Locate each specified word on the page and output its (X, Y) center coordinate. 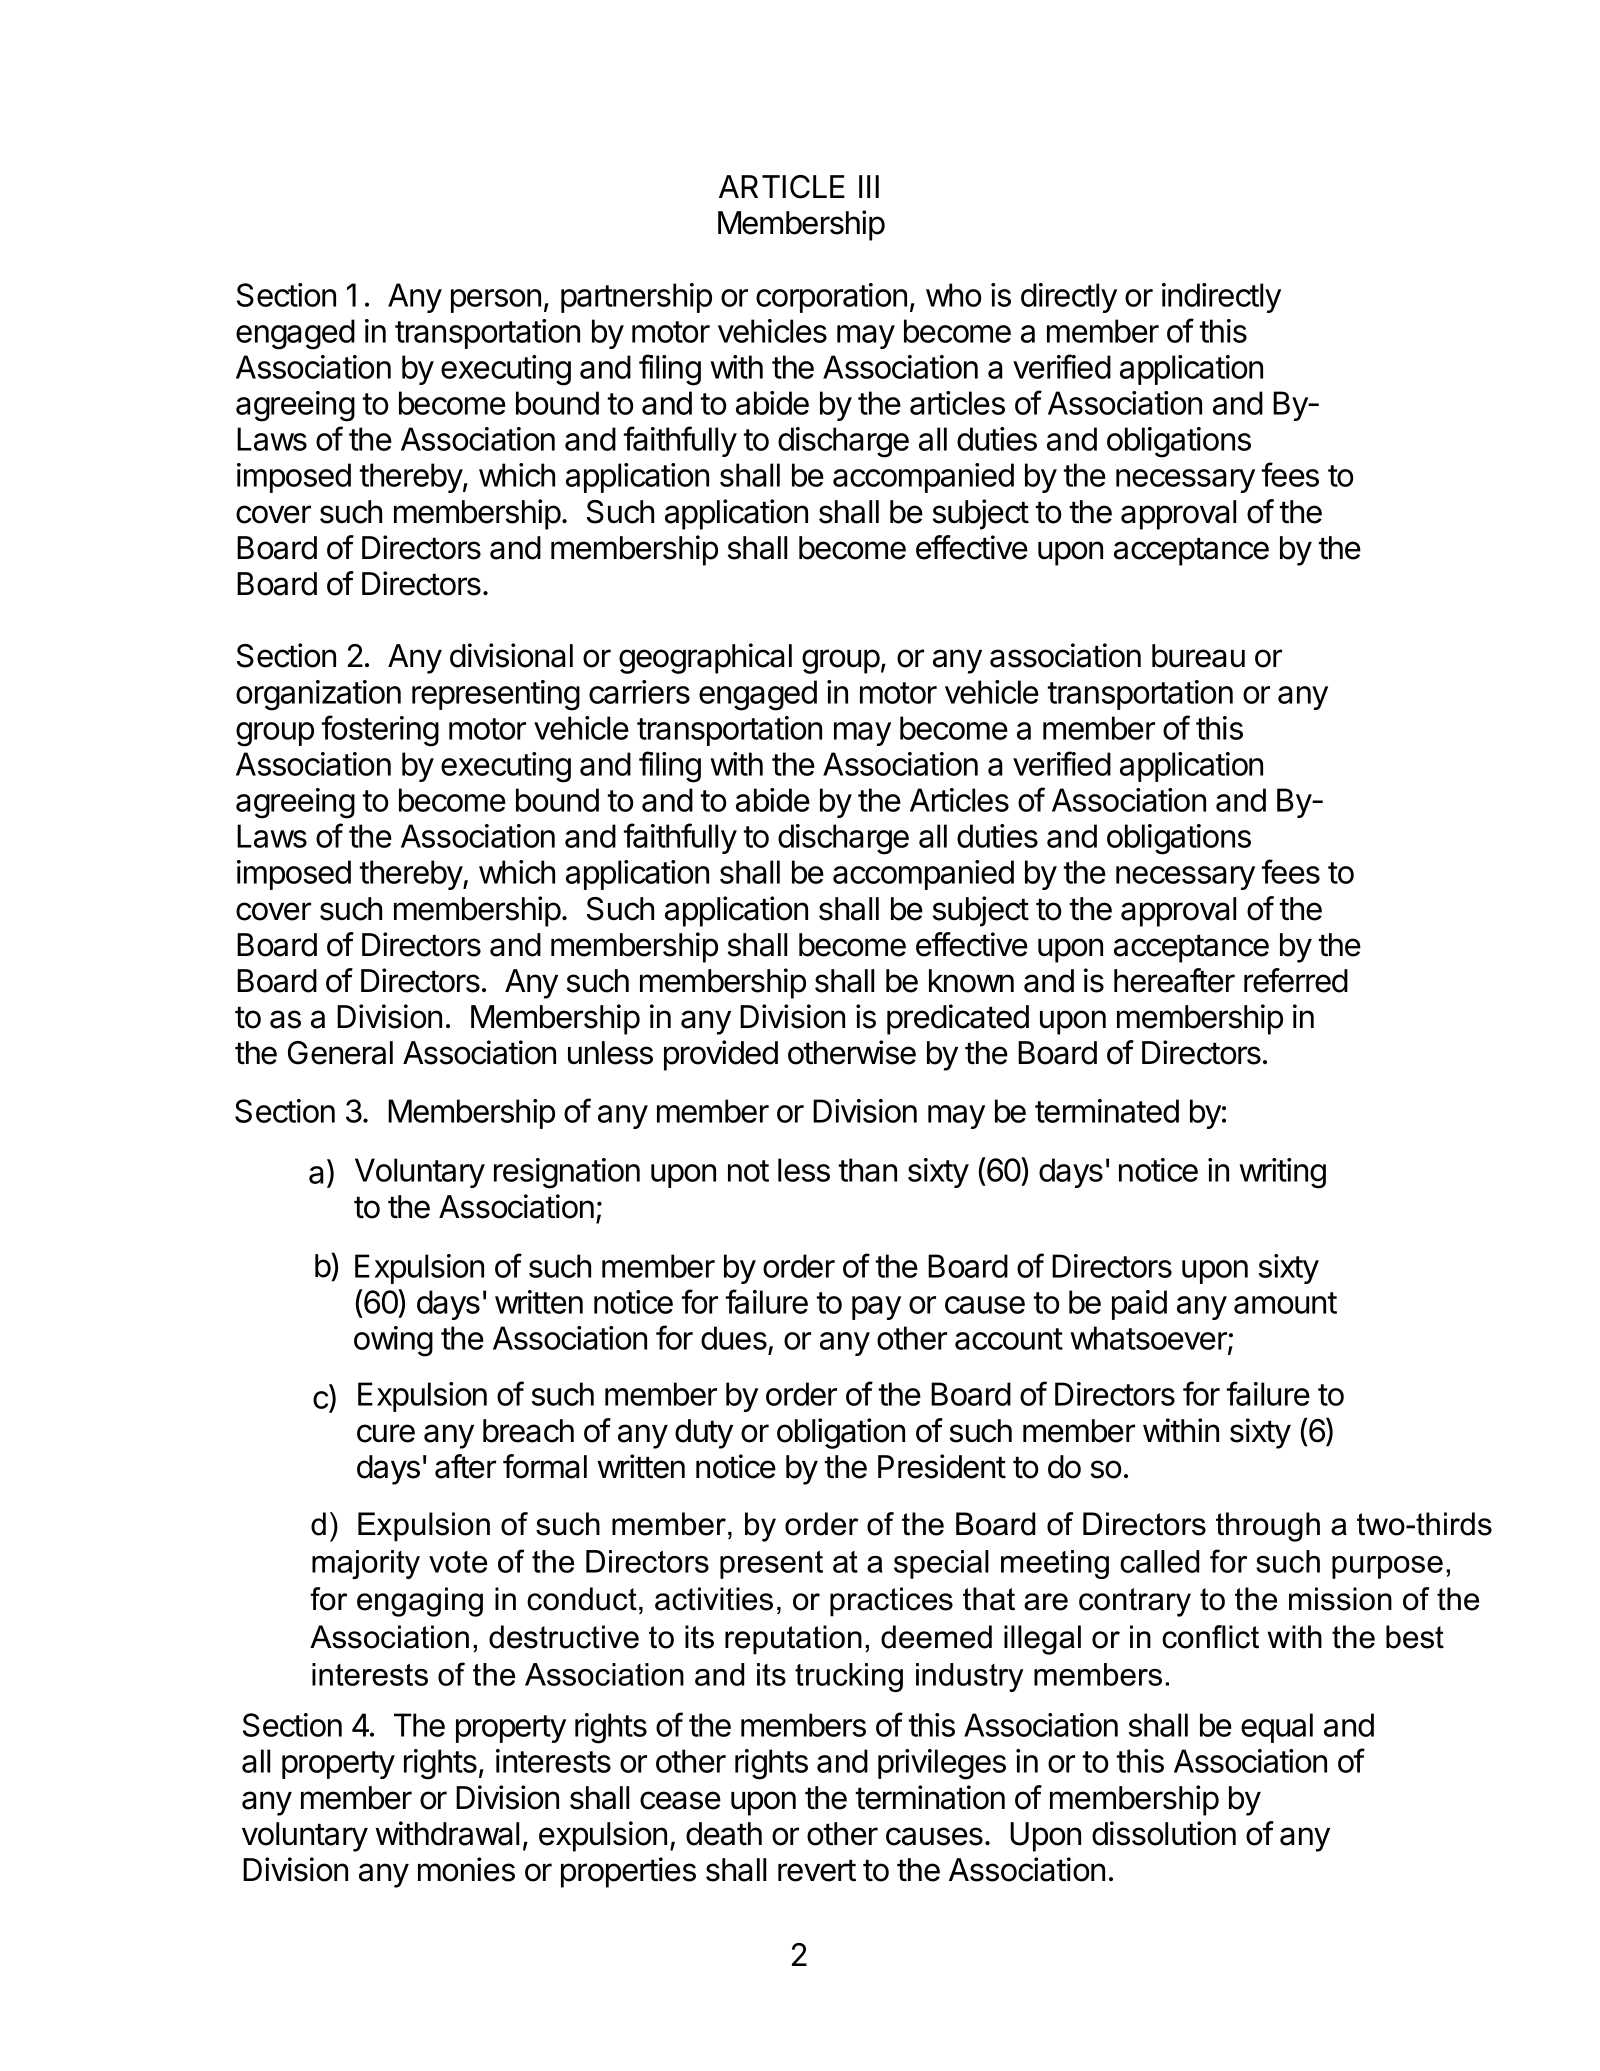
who (953, 295)
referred (1296, 980)
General (340, 1053)
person (496, 301)
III (869, 186)
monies (466, 1869)
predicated (958, 1019)
